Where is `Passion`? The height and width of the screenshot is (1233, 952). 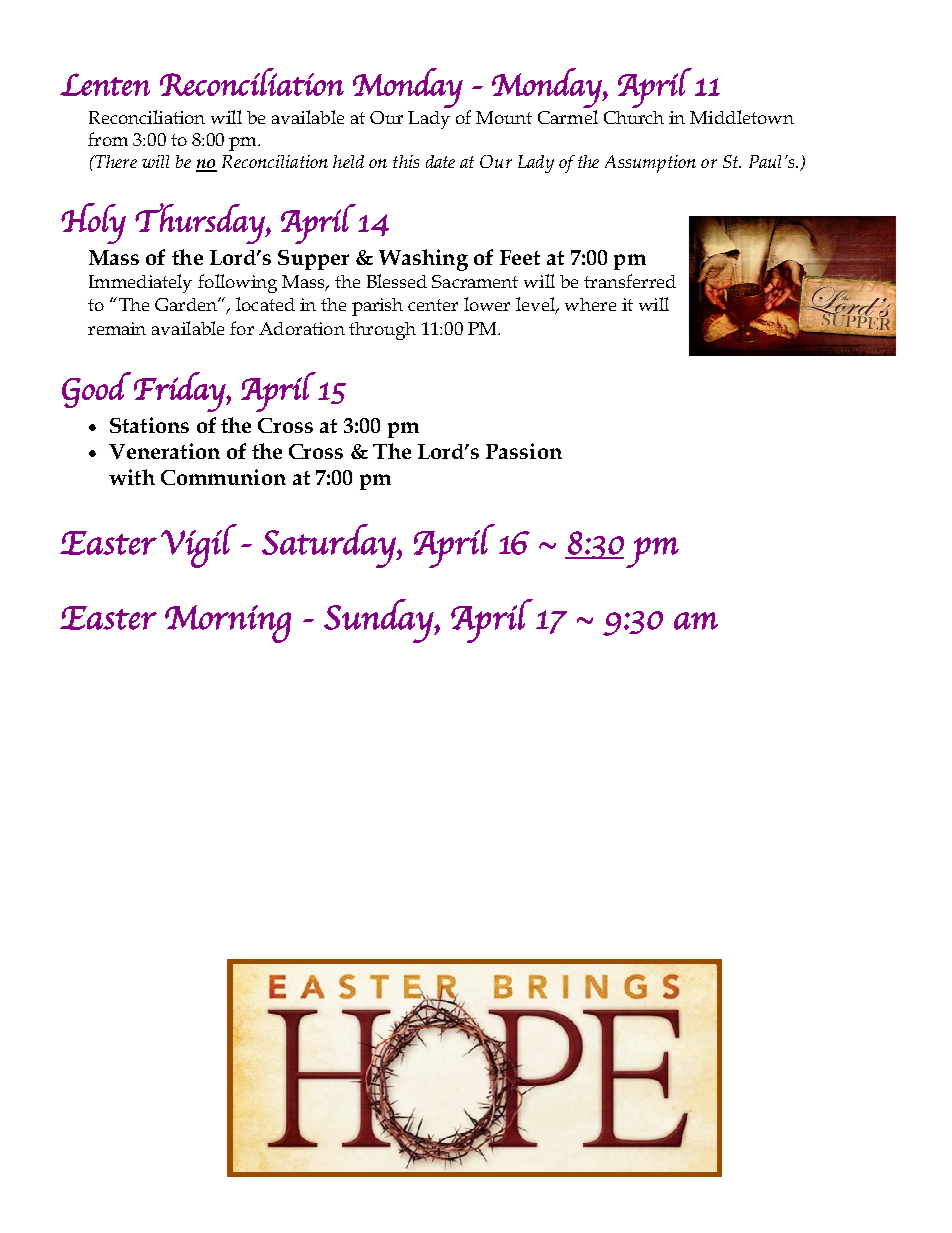 Passion is located at coordinates (524, 451).
